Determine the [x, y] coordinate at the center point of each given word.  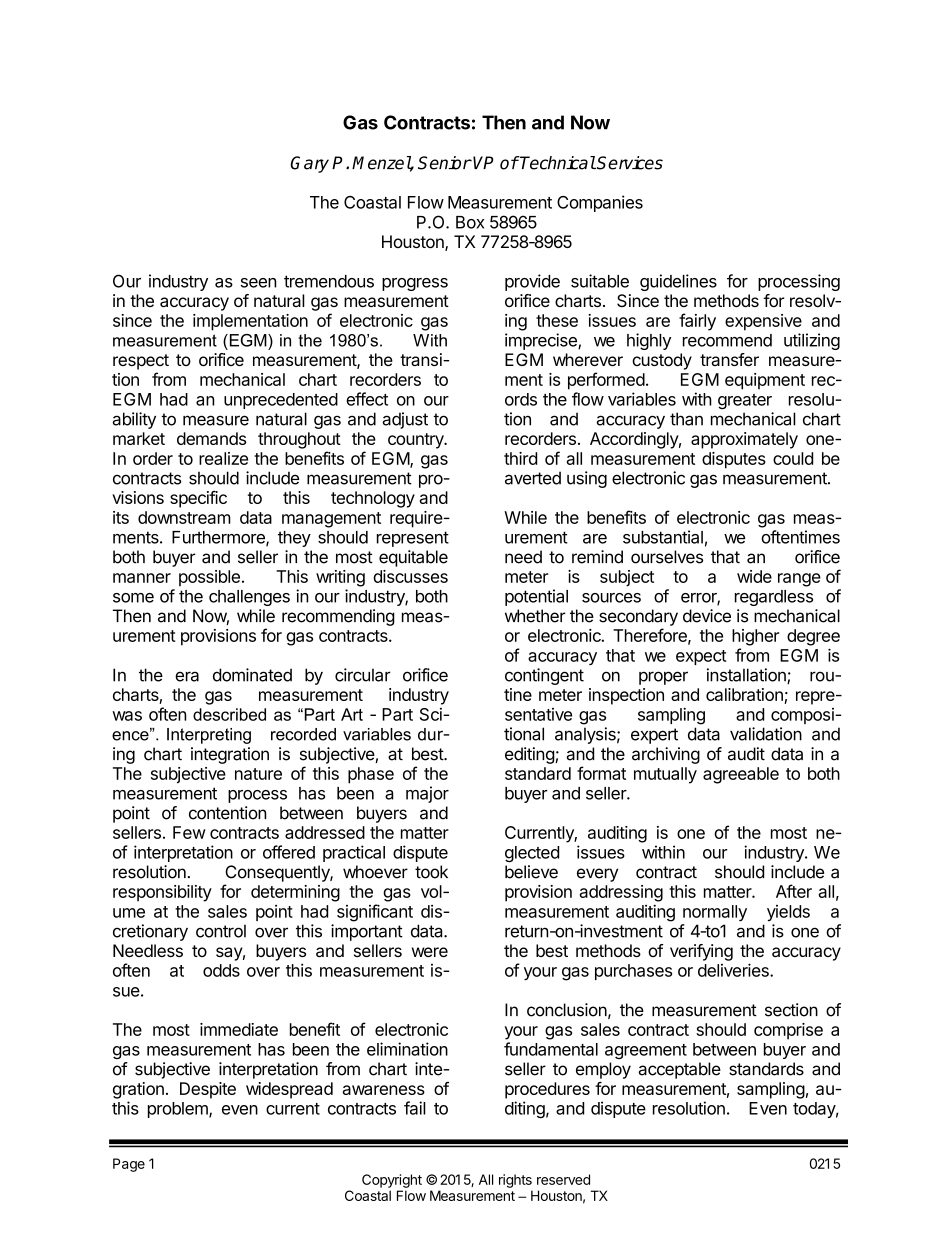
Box [470, 222]
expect [701, 657]
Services [630, 163]
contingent [544, 676]
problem [179, 1110]
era [187, 676]
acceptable [679, 1070]
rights [515, 1181]
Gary [309, 164]
